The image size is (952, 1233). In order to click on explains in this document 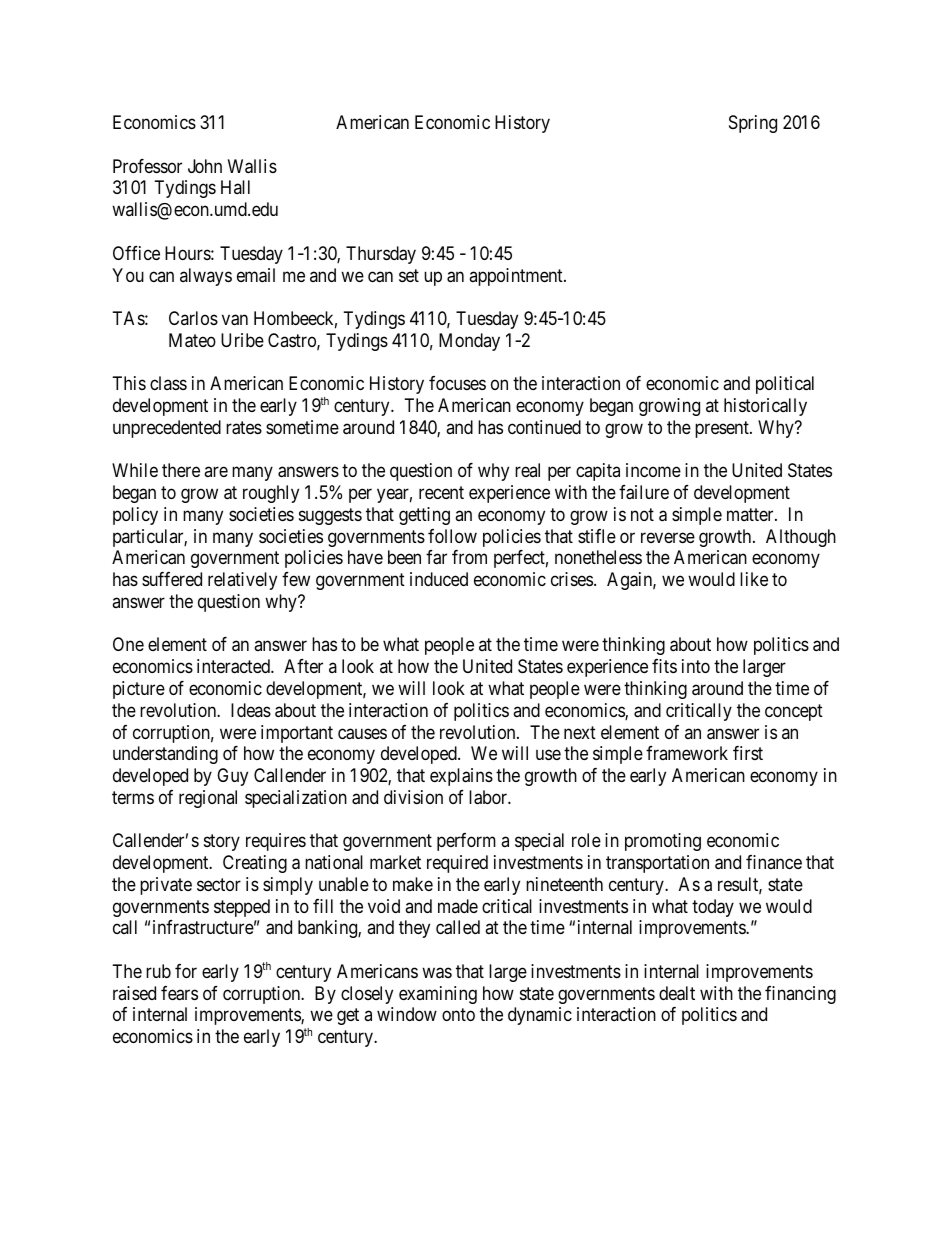, I will do `click(461, 777)`.
